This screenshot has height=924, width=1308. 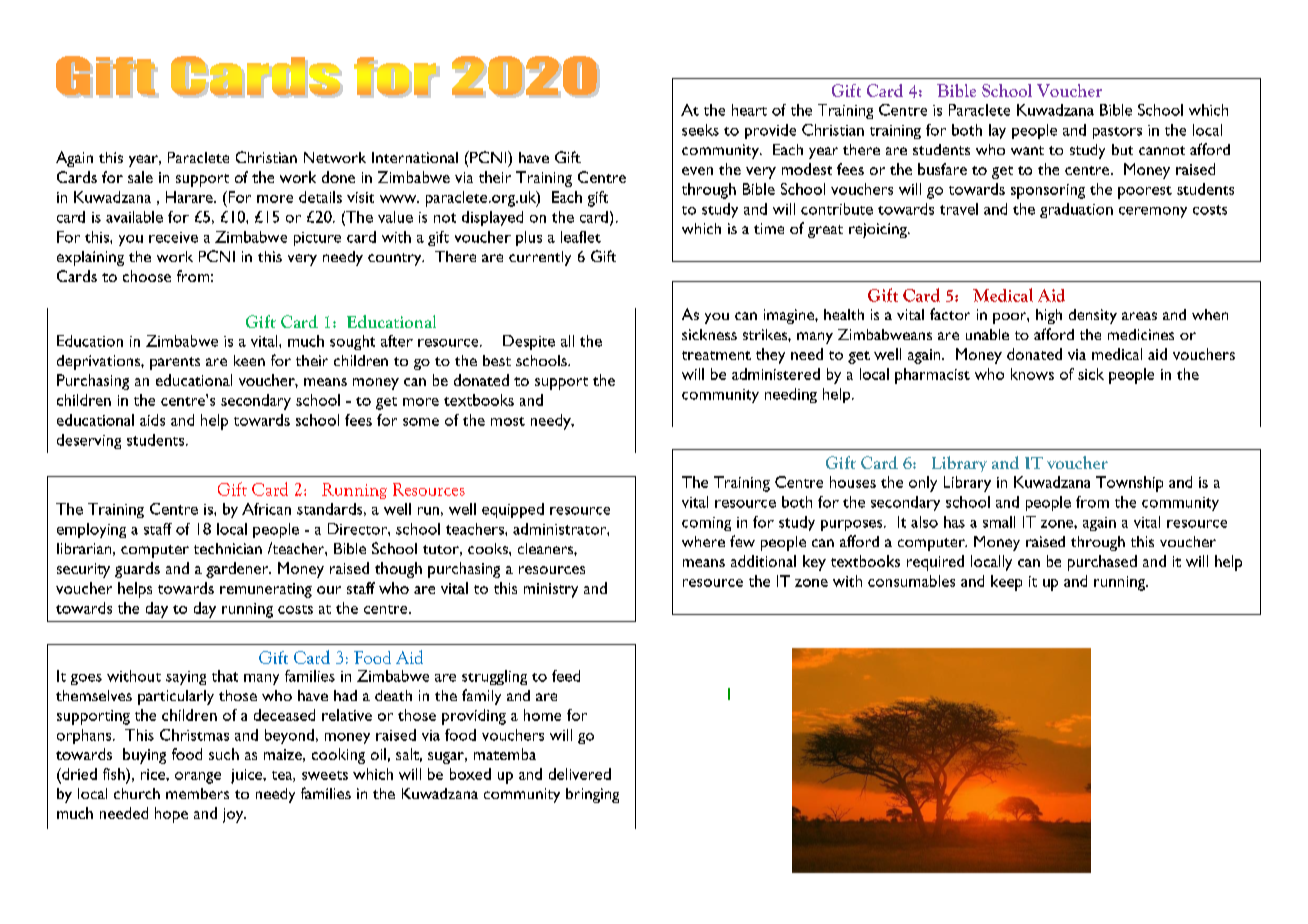 What do you see at coordinates (89, 441) in the screenshot?
I see `deserving` at bounding box center [89, 441].
